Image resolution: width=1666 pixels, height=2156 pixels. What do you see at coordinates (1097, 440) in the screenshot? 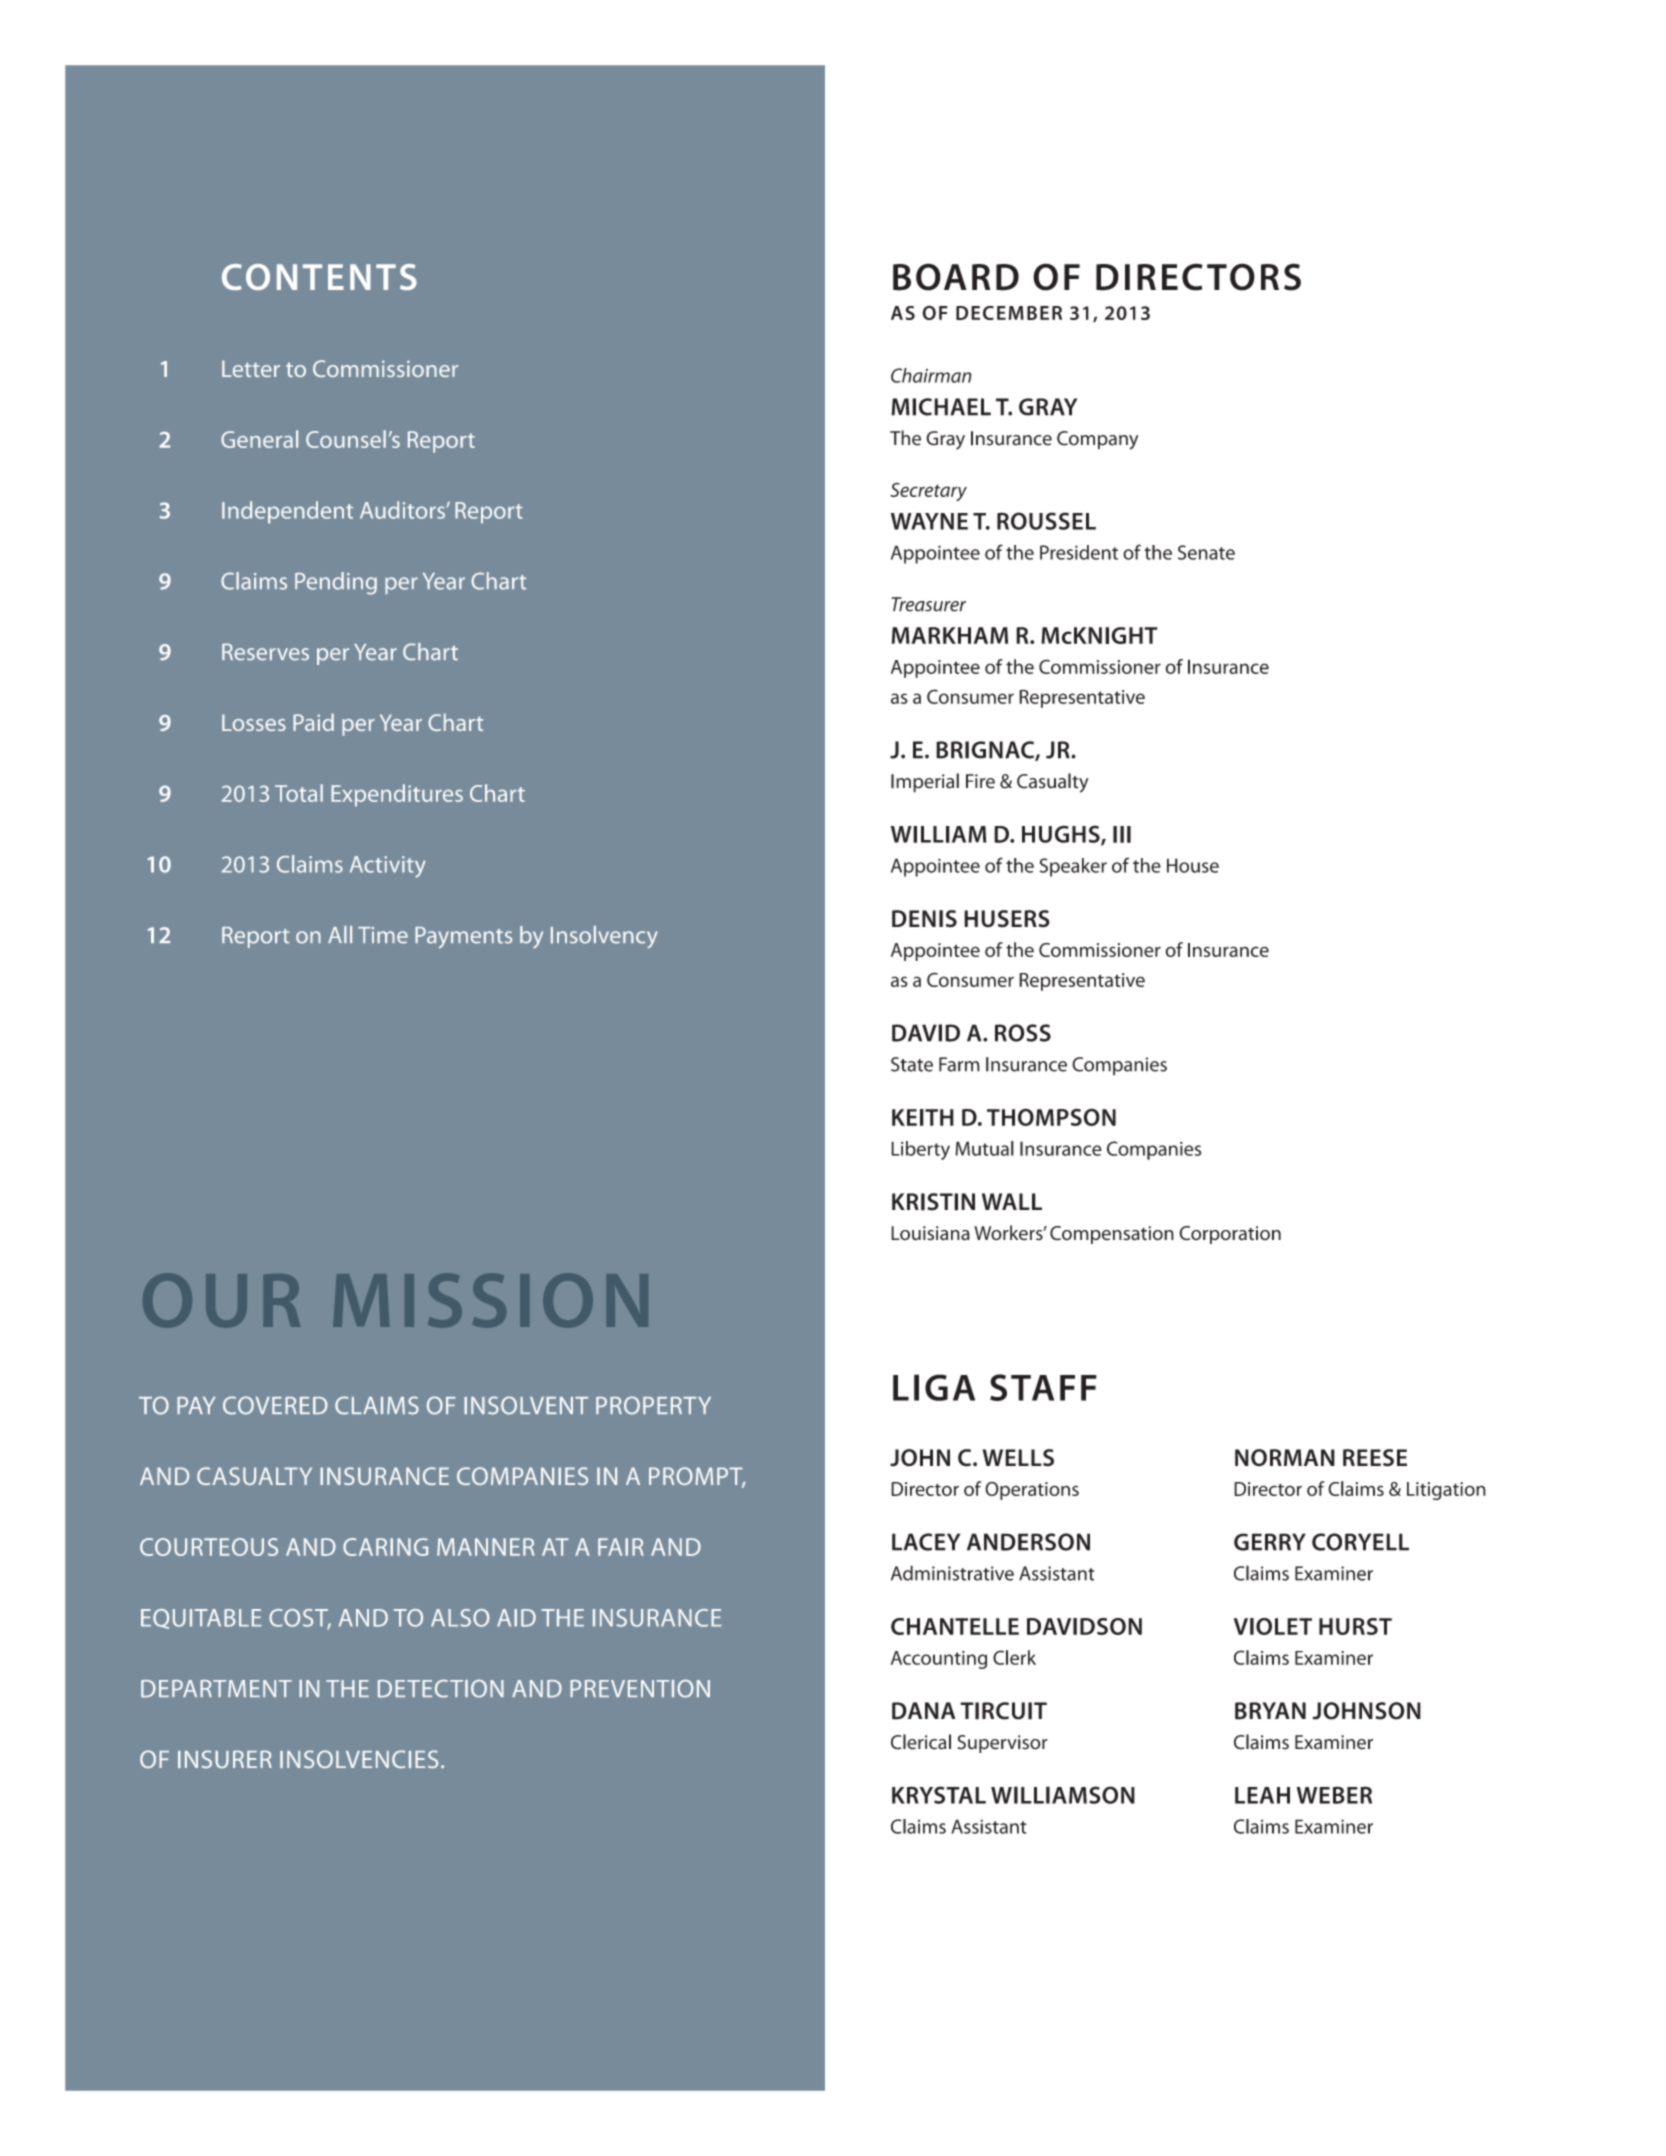
I see `Company` at bounding box center [1097, 440].
